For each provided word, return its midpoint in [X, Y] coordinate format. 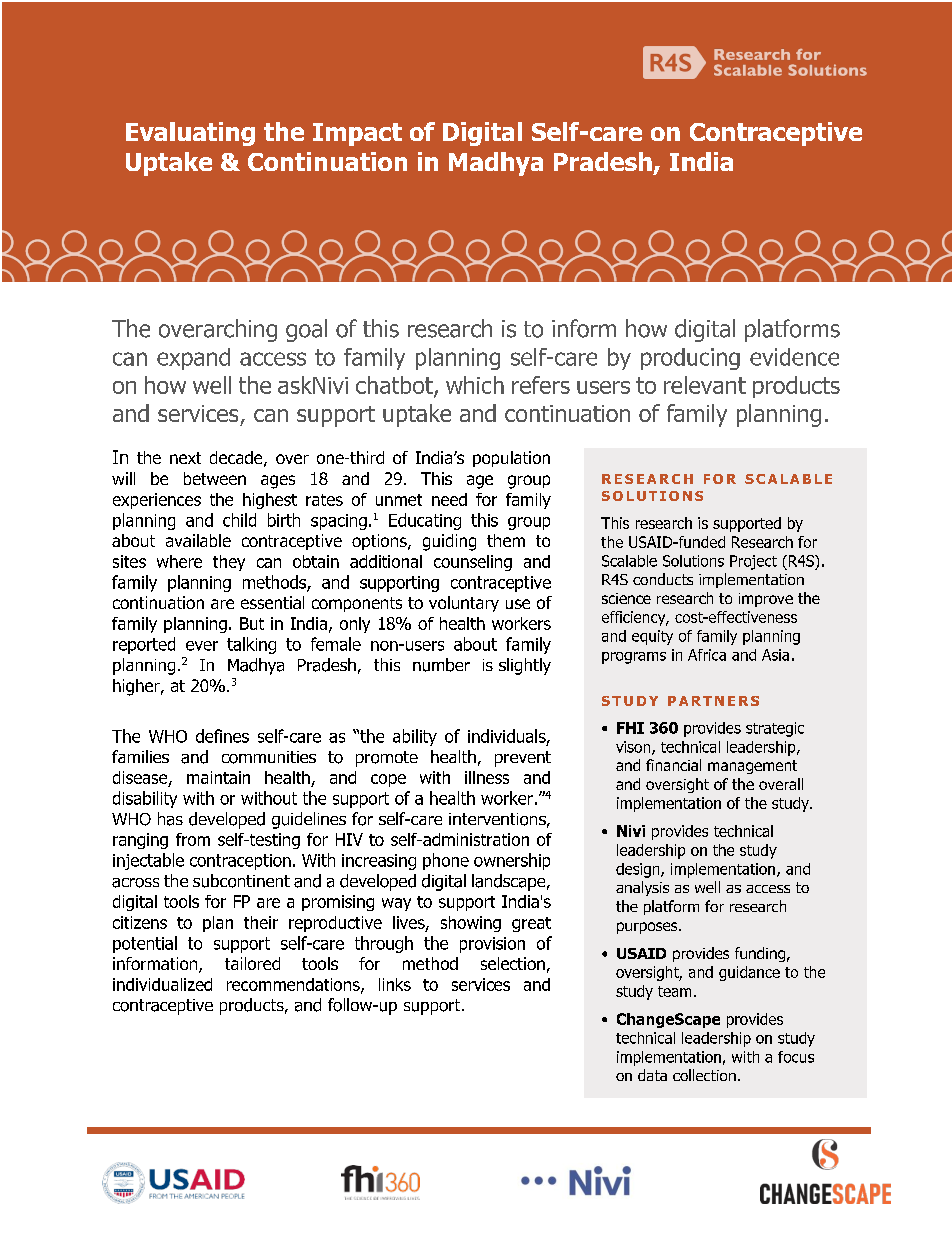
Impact [357, 134]
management [752, 767]
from [193, 839]
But [252, 623]
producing [690, 359]
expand [193, 359]
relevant [705, 385]
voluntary [464, 604]
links [395, 984]
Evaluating [190, 134]
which [475, 385]
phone [446, 861]
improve [766, 600]
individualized [162, 984]
